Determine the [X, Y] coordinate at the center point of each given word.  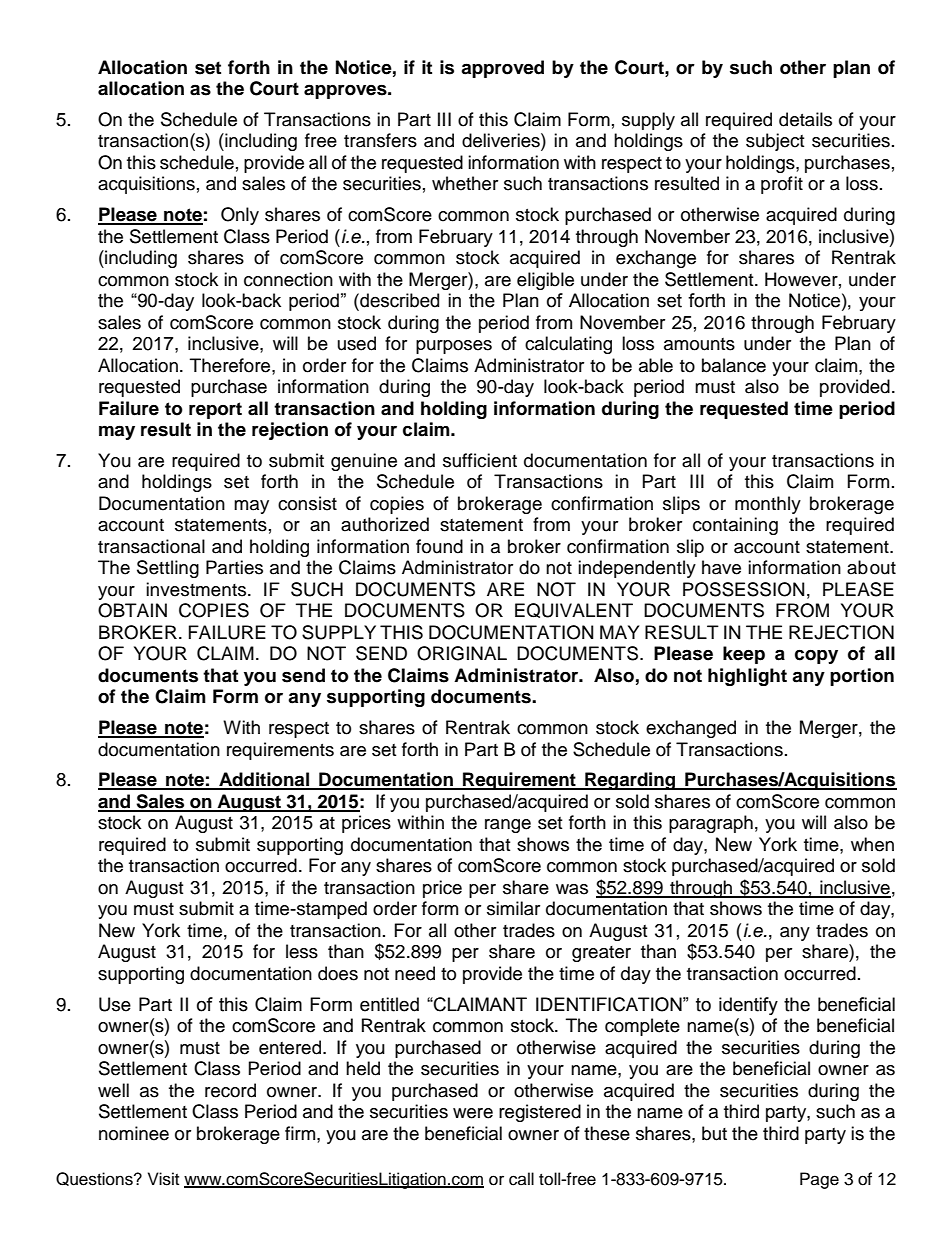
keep [744, 655]
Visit [163, 1179]
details [805, 119]
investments [197, 589]
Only [240, 216]
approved [502, 69]
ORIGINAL [462, 653]
